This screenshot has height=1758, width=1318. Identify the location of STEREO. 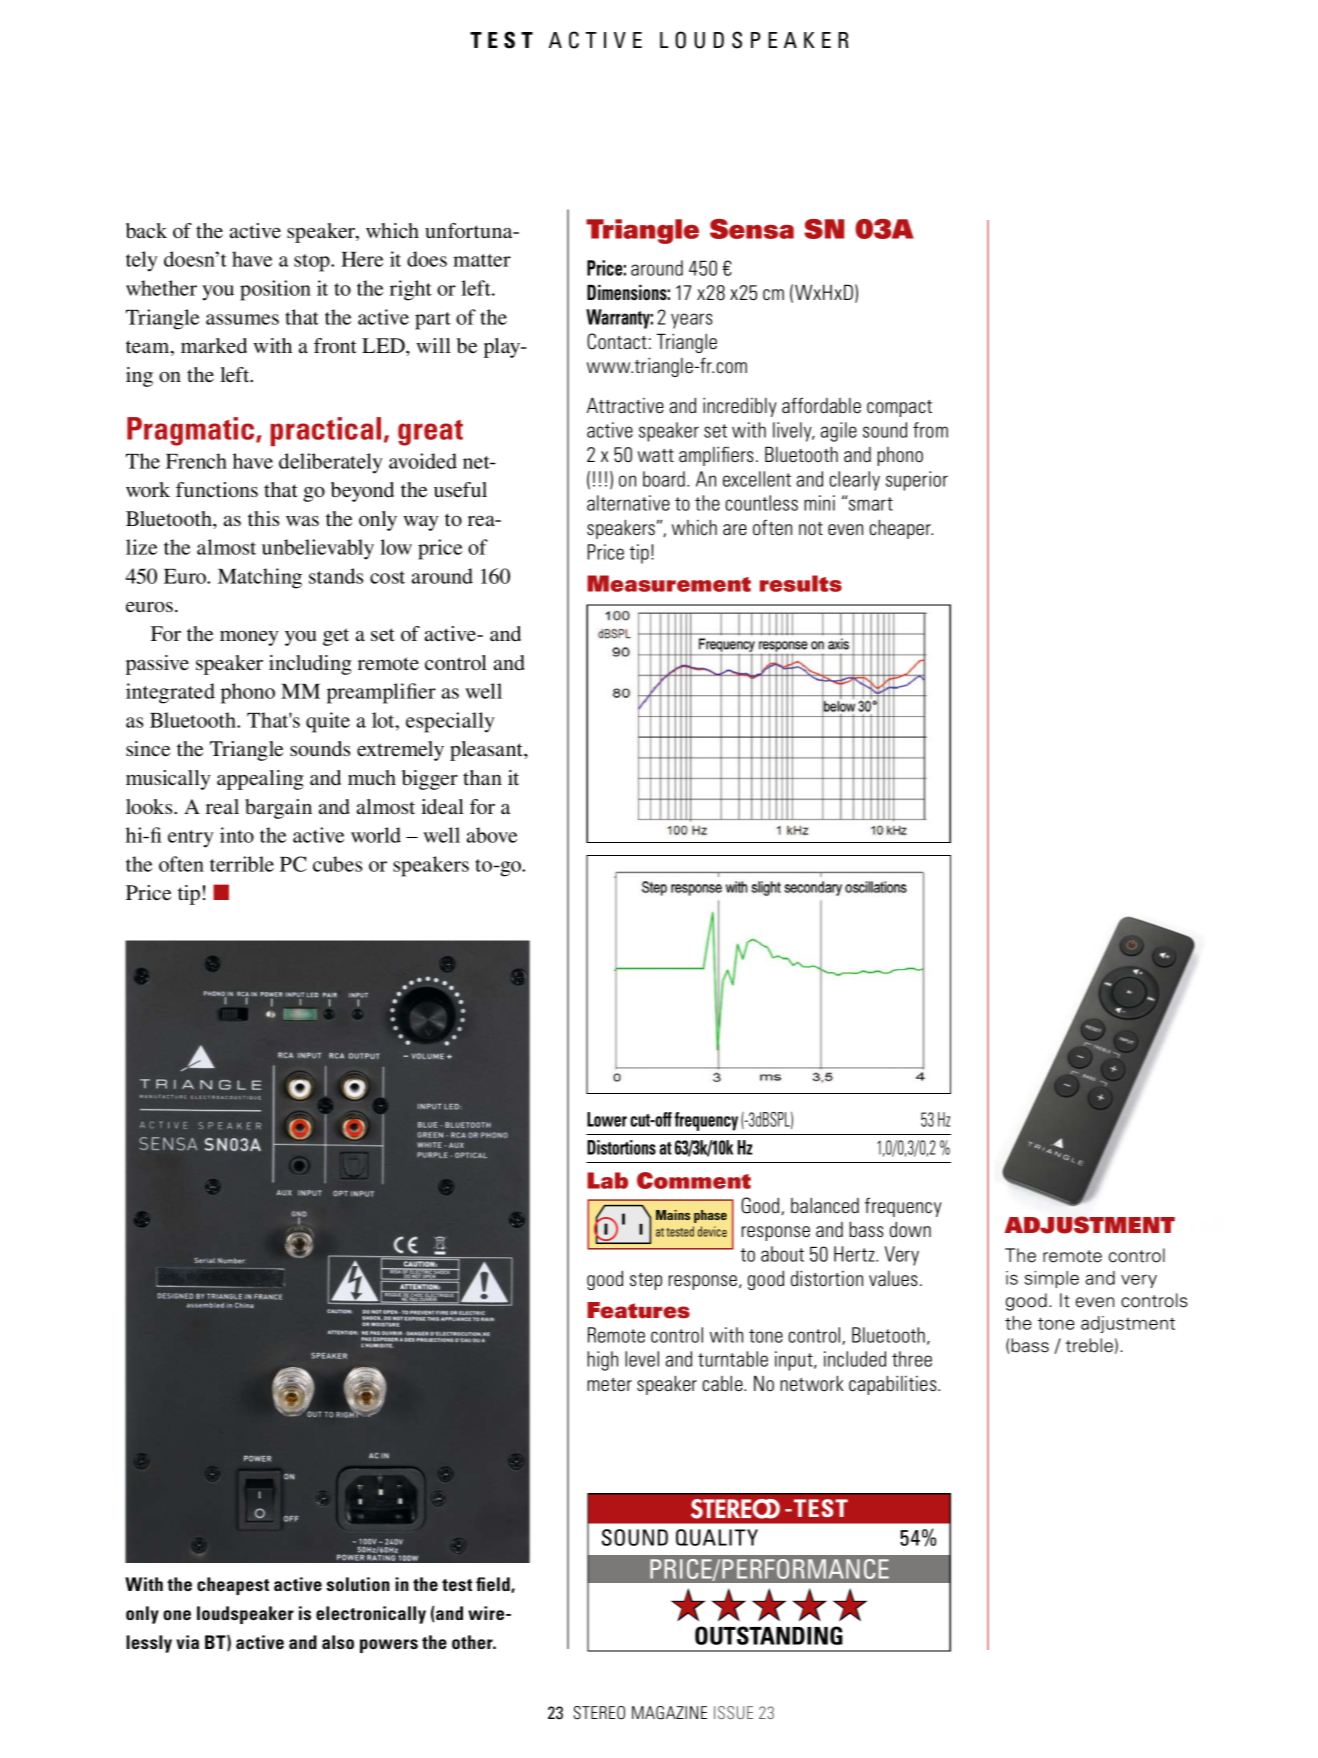
(599, 1713).
